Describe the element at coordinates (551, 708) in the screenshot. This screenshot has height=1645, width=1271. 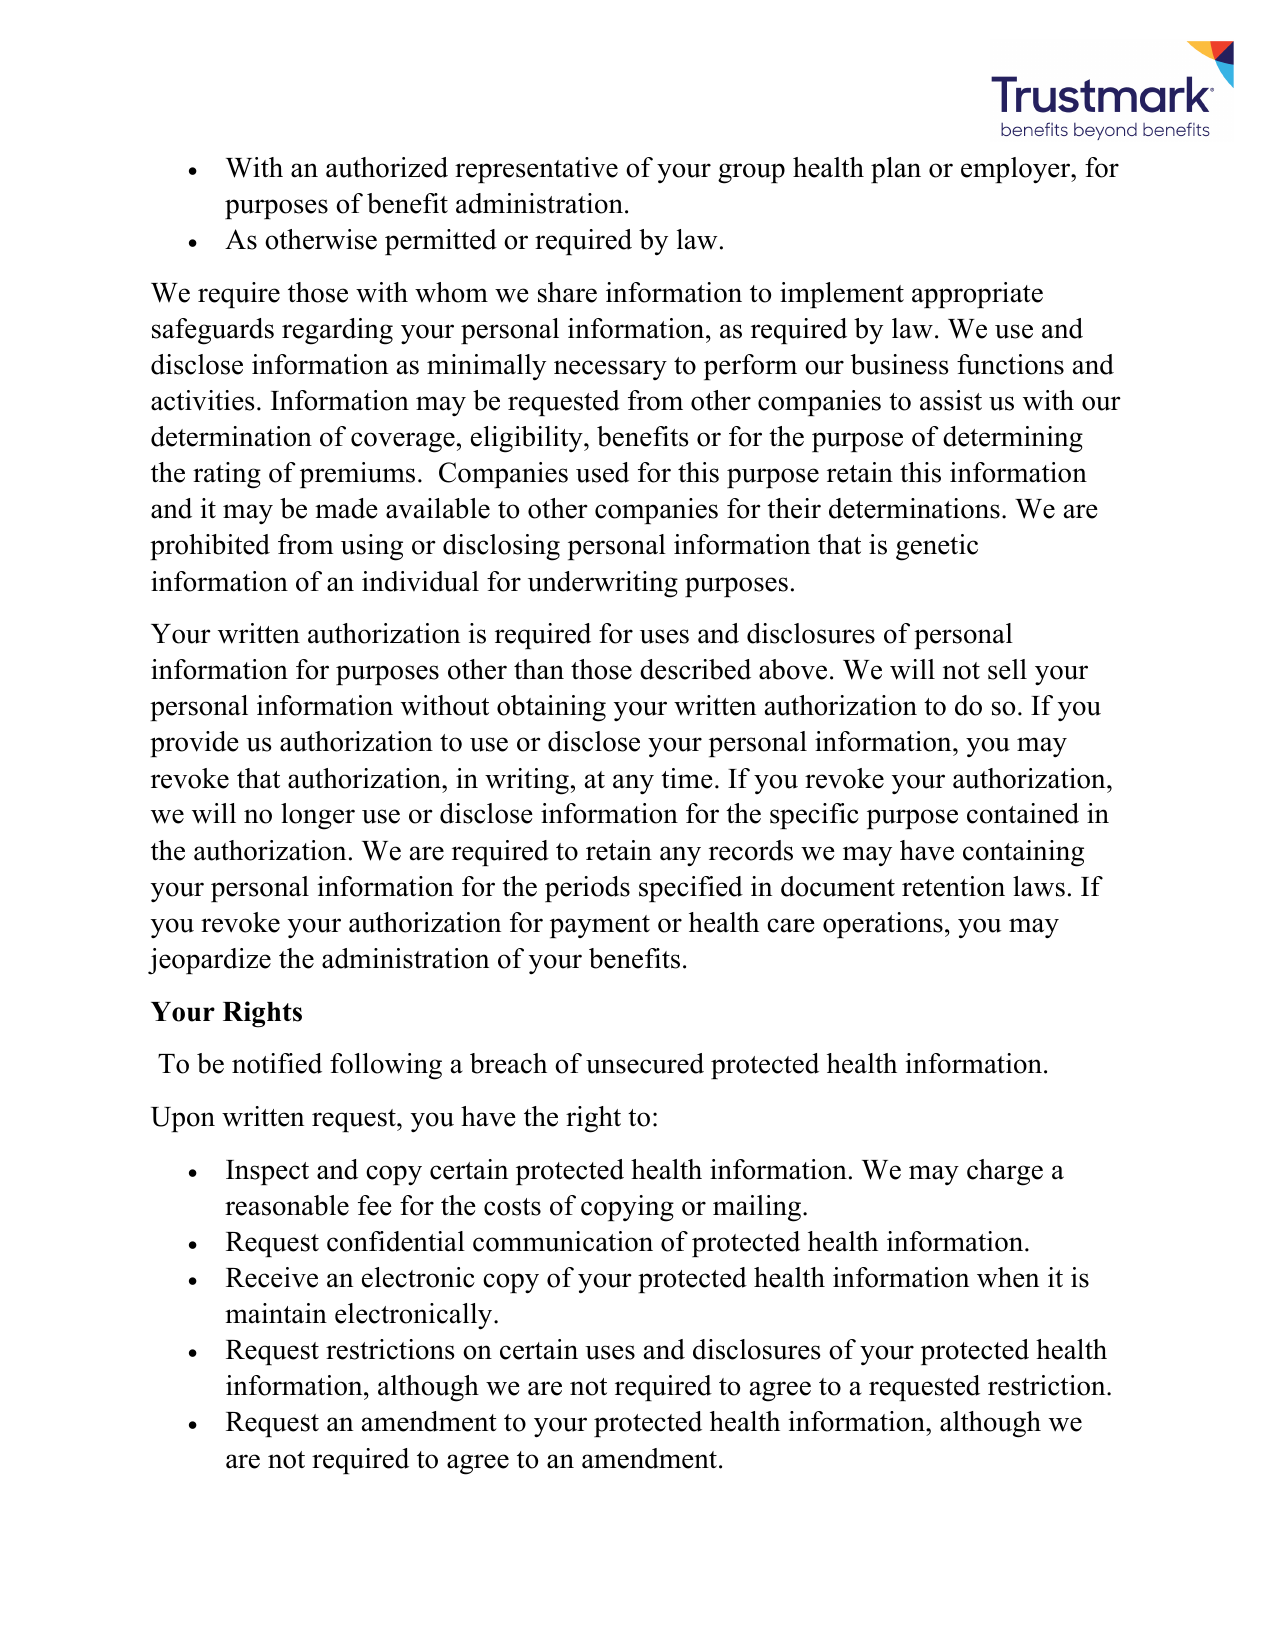
I see `obtaining` at that location.
